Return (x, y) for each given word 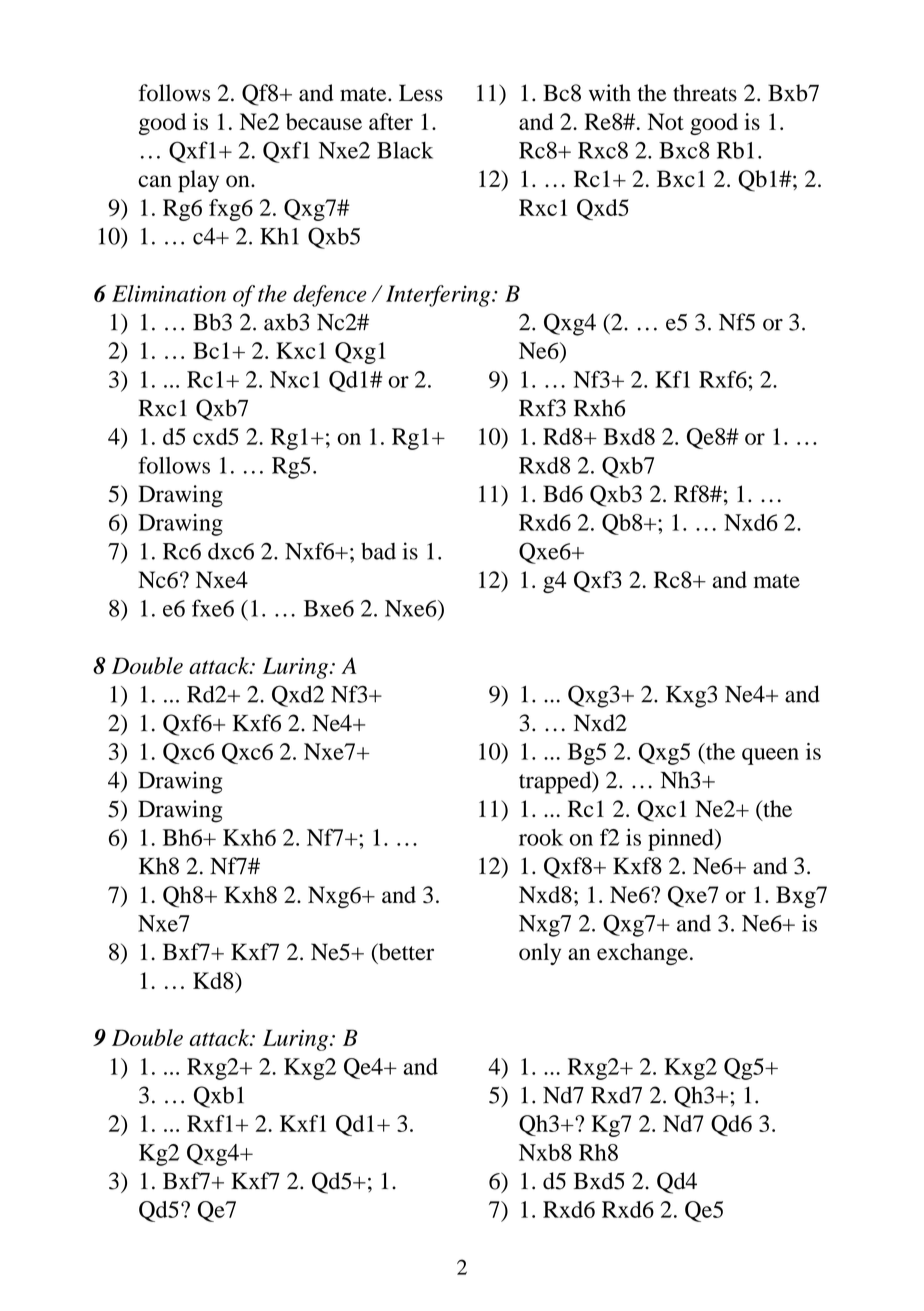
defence (330, 296)
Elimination (169, 293)
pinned (682, 840)
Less (421, 93)
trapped (556, 782)
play (198, 181)
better (405, 953)
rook (541, 837)
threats (705, 93)
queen (770, 756)
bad (378, 551)
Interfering (439, 296)
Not (666, 121)
